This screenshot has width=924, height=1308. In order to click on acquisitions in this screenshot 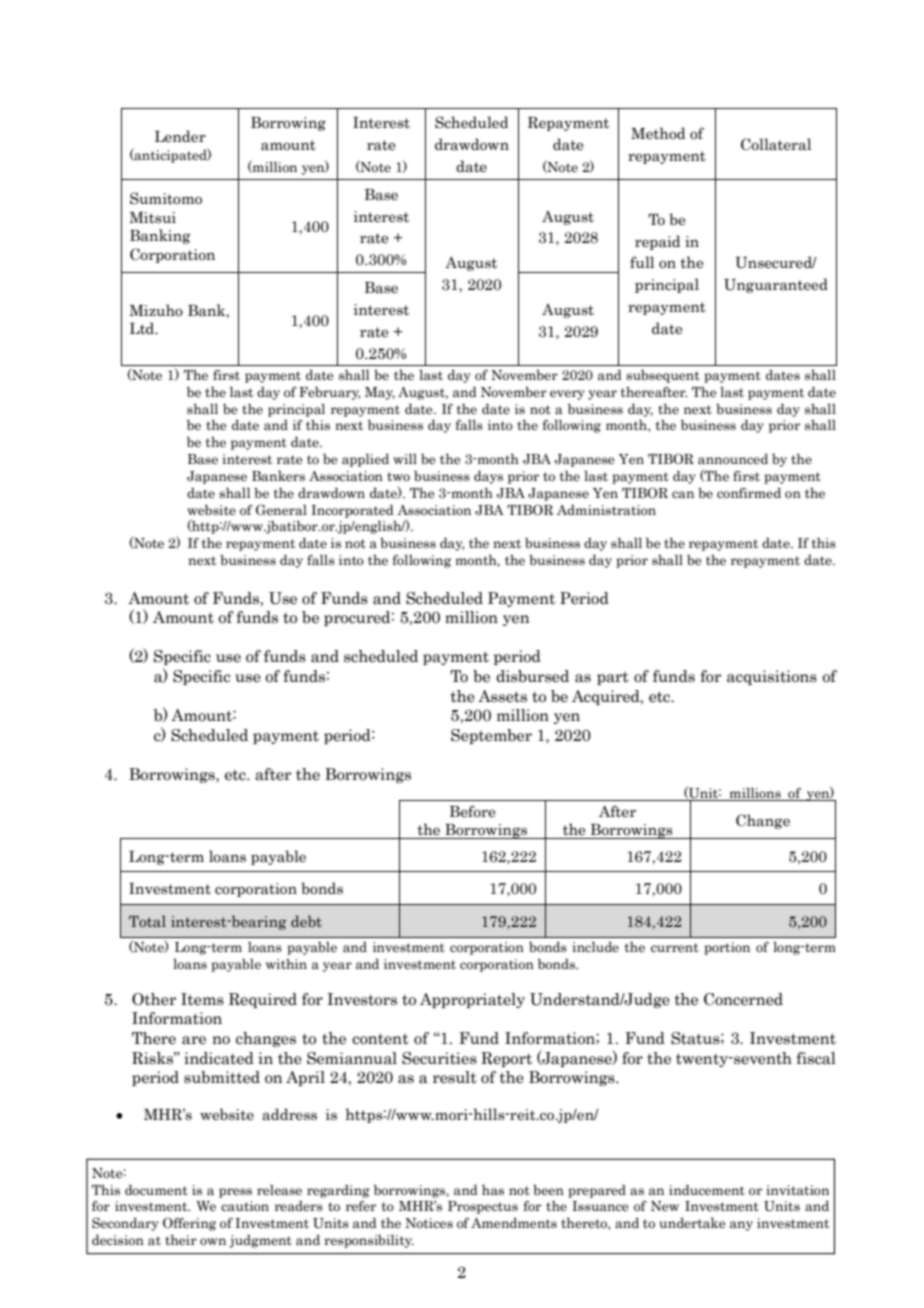, I will do `click(772, 677)`.
